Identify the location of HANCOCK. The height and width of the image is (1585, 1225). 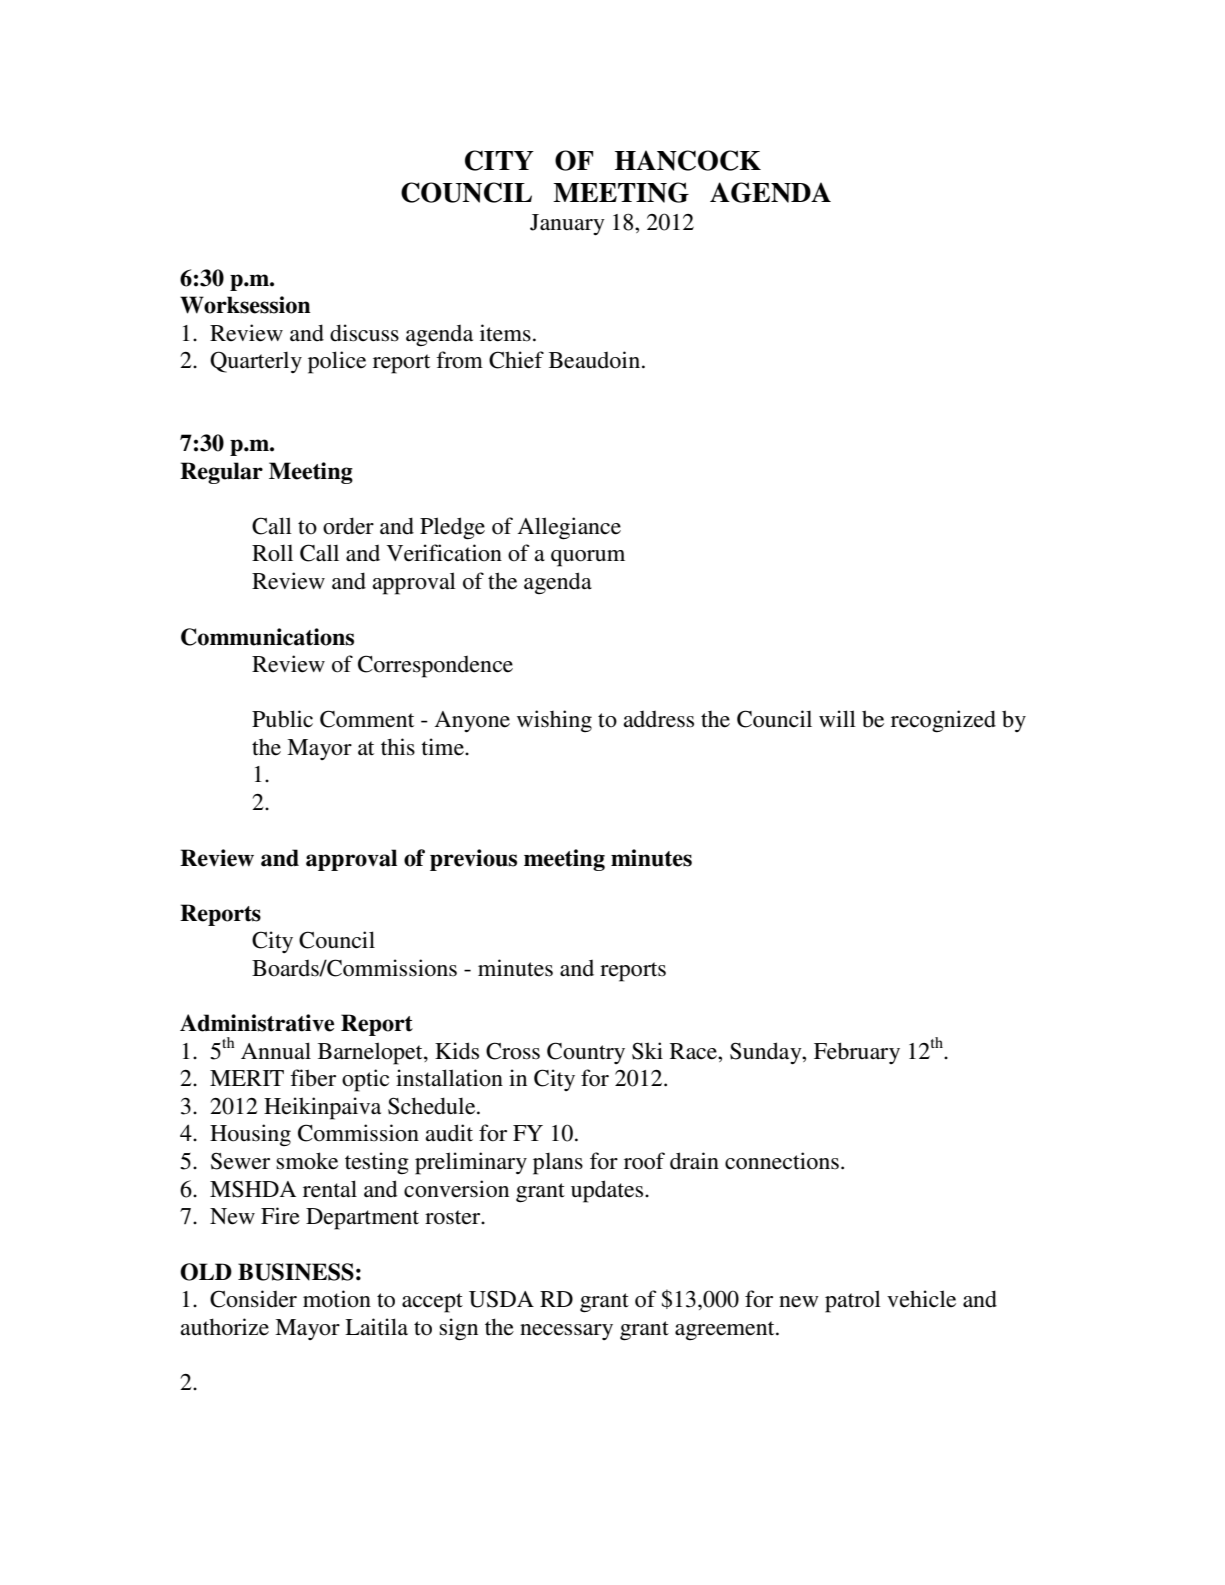
(688, 160).
